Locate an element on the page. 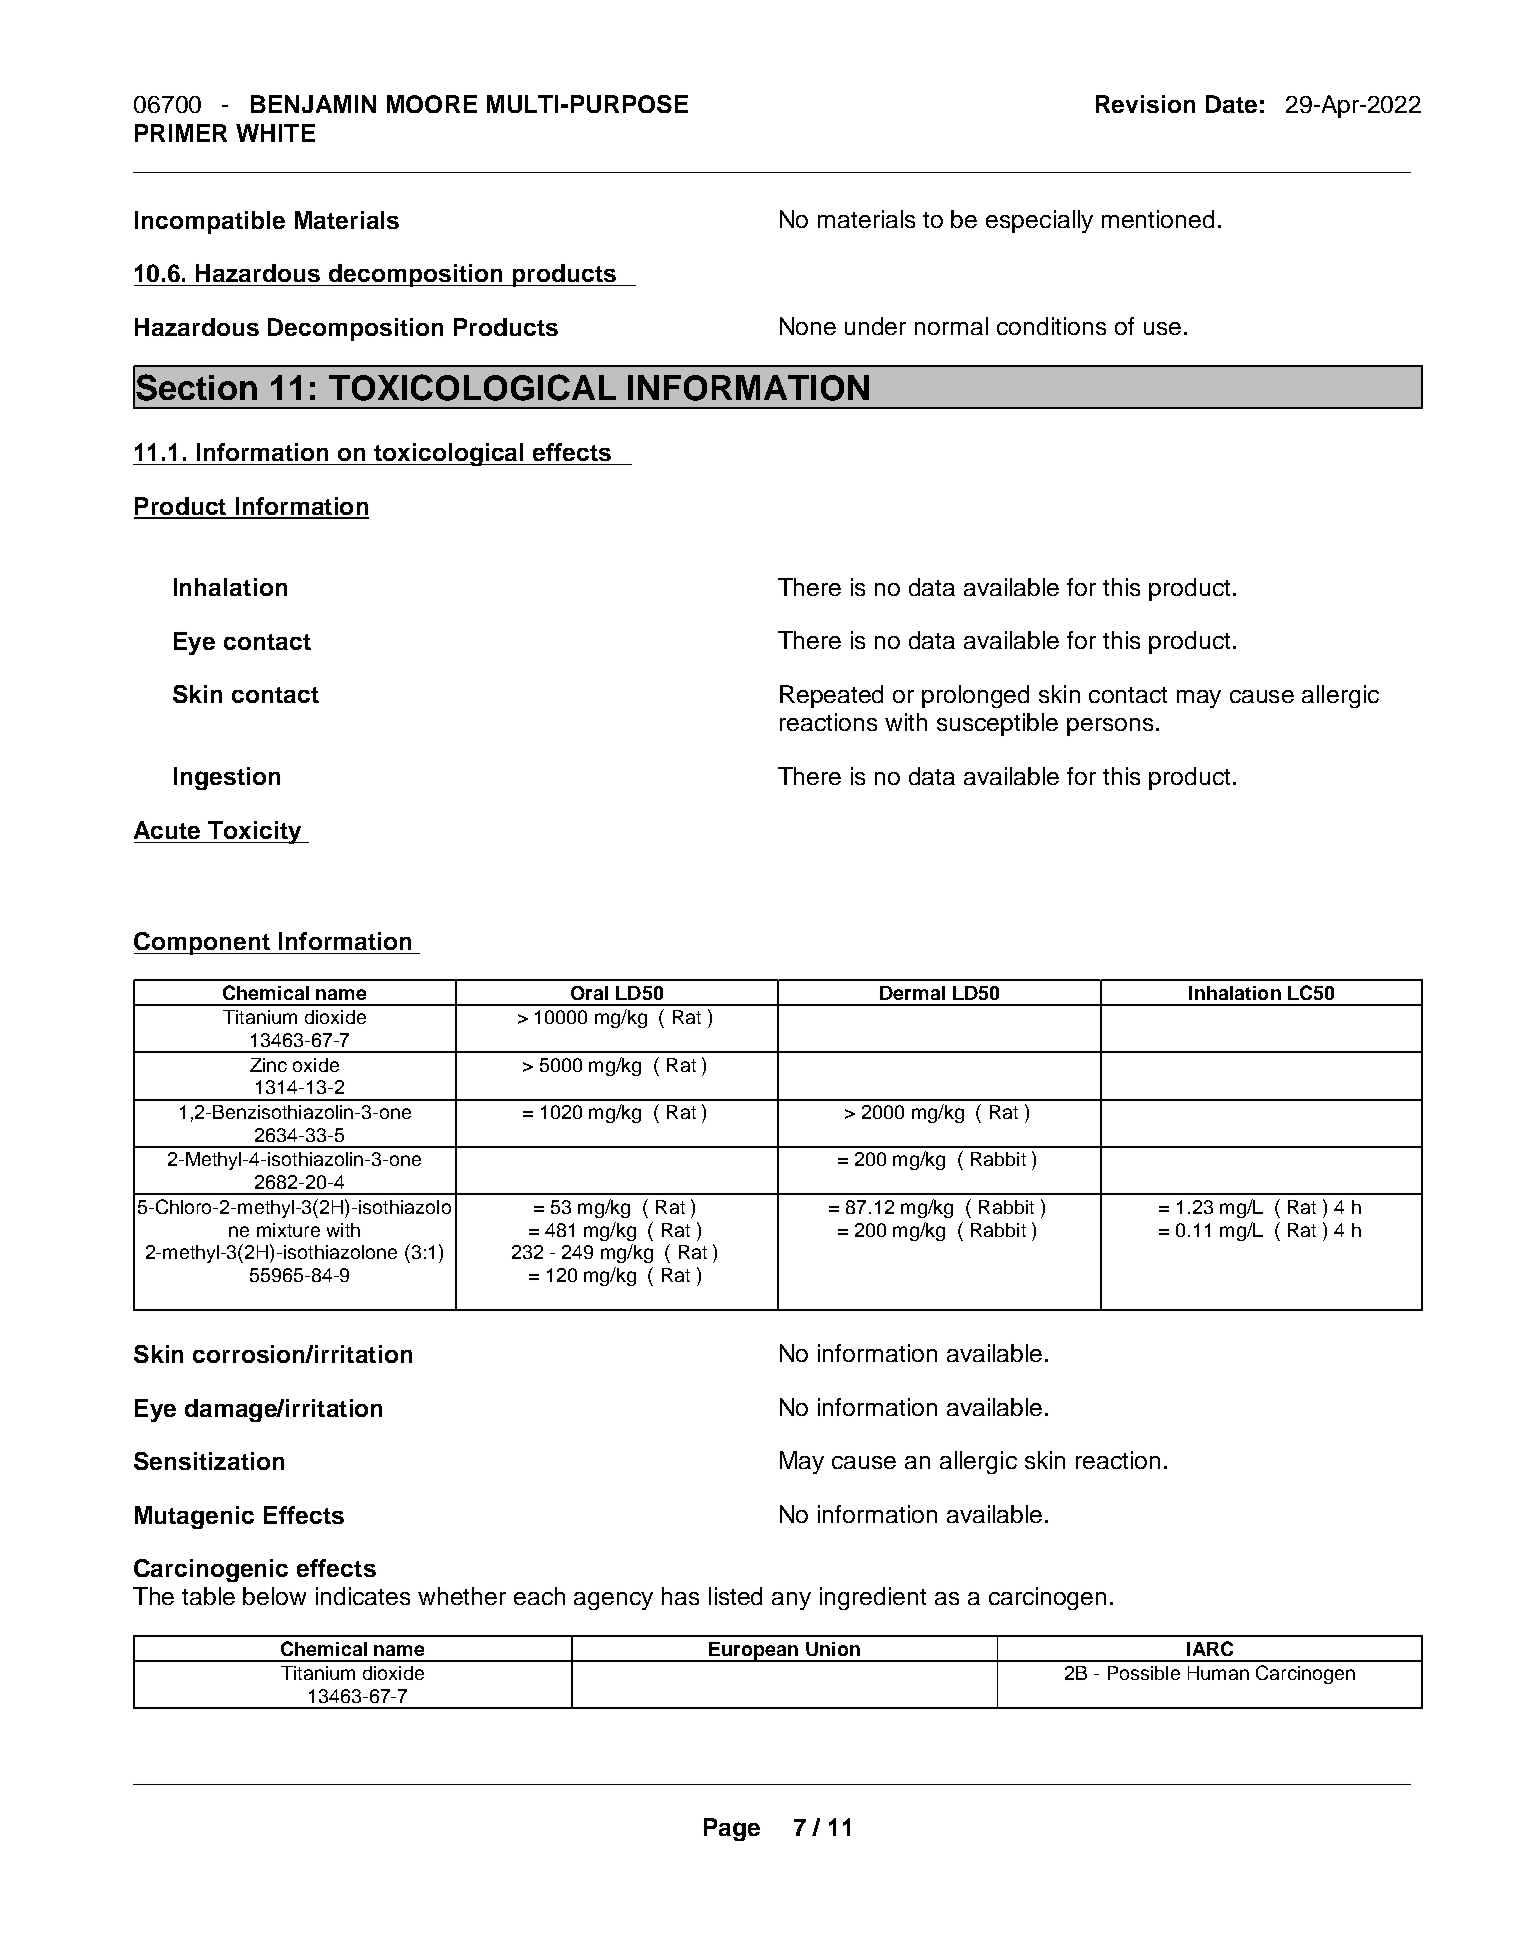 This image has width=1514, height=1960. Dermal is located at coordinates (912, 993).
